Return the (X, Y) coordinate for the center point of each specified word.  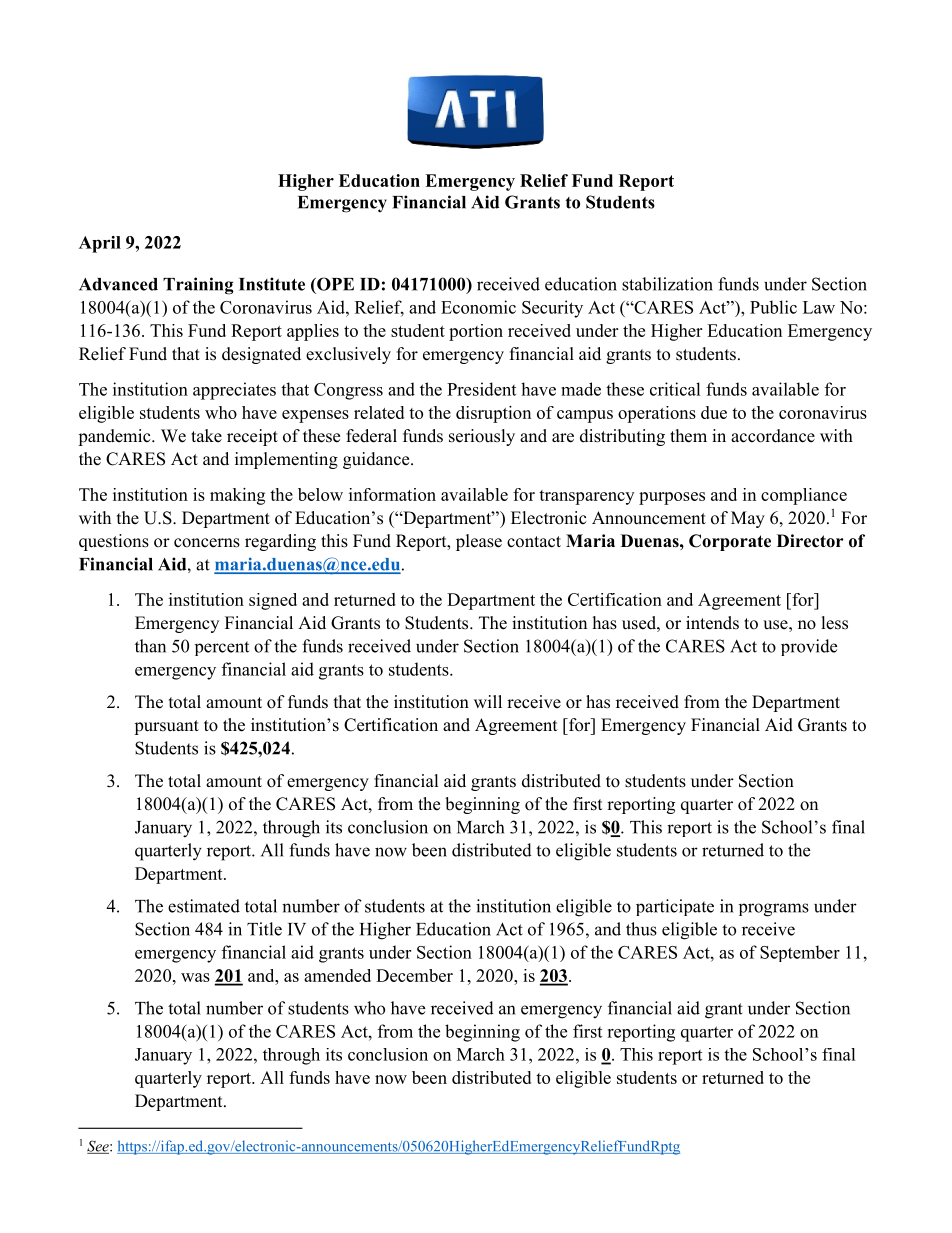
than (150, 646)
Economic (478, 307)
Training (198, 286)
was (195, 977)
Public (773, 307)
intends (712, 623)
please (479, 542)
